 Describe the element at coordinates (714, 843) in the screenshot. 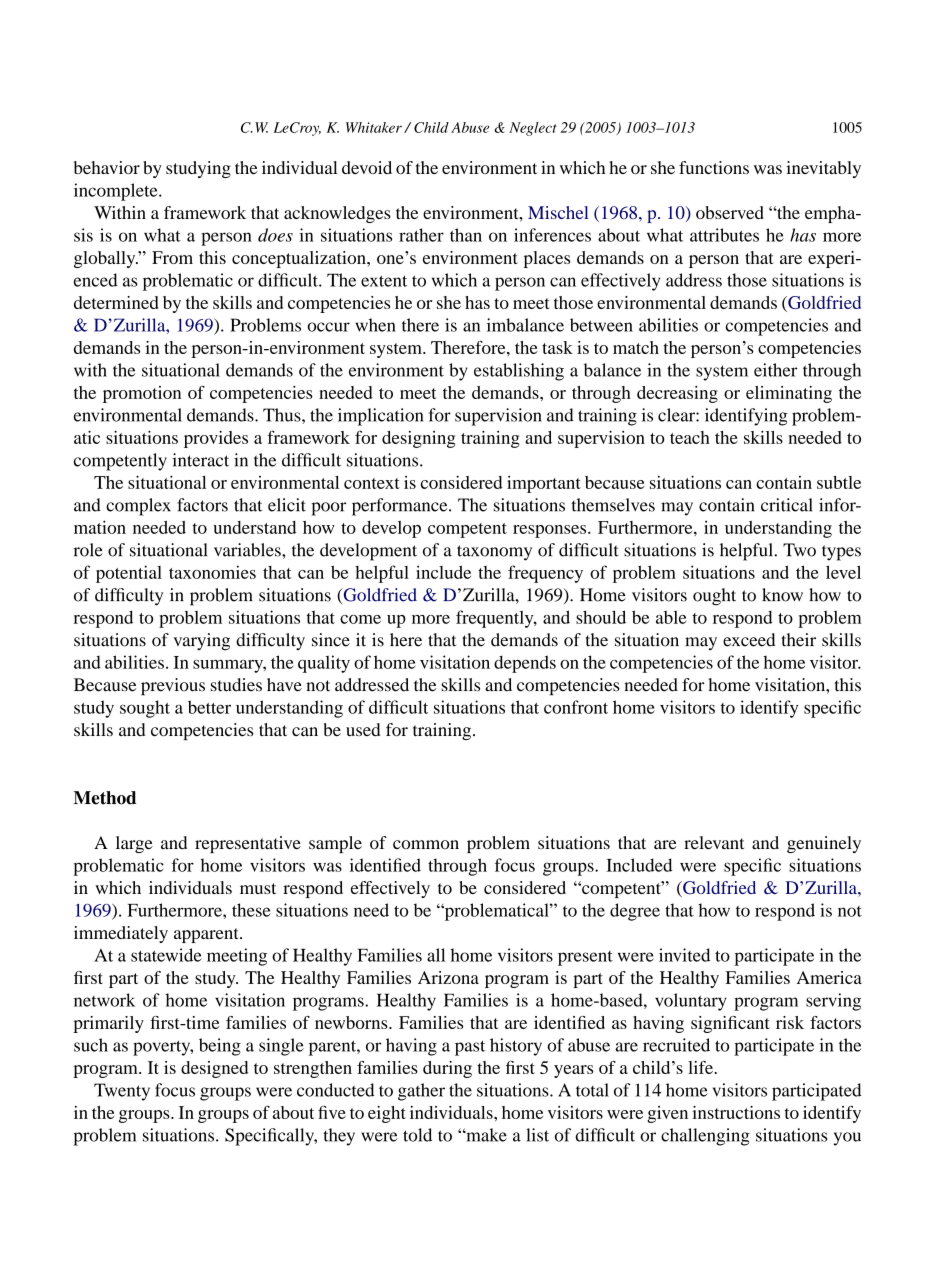

I see `relevant` at that location.
